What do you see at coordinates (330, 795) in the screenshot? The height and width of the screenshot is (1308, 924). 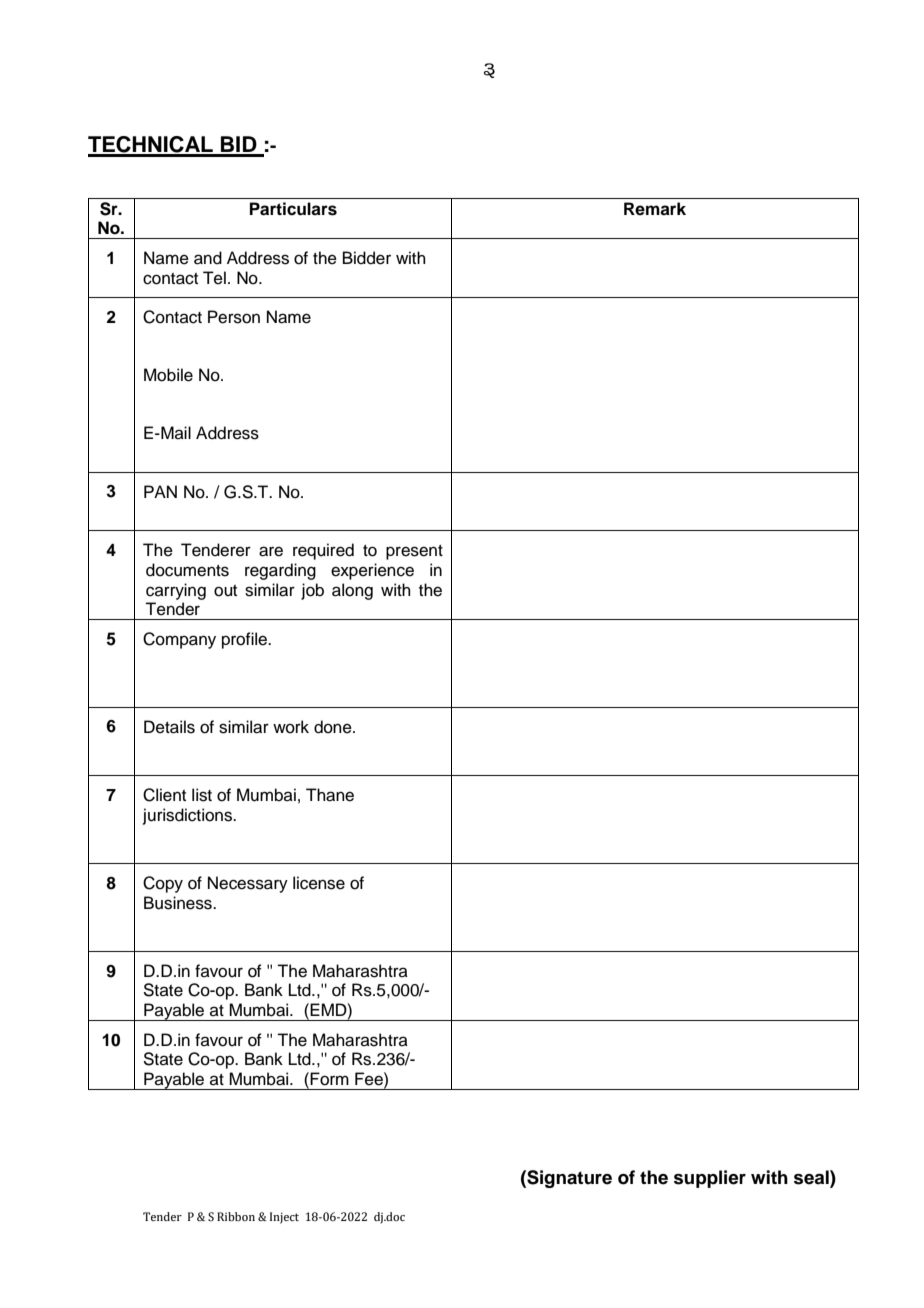 I see `Thane` at bounding box center [330, 795].
